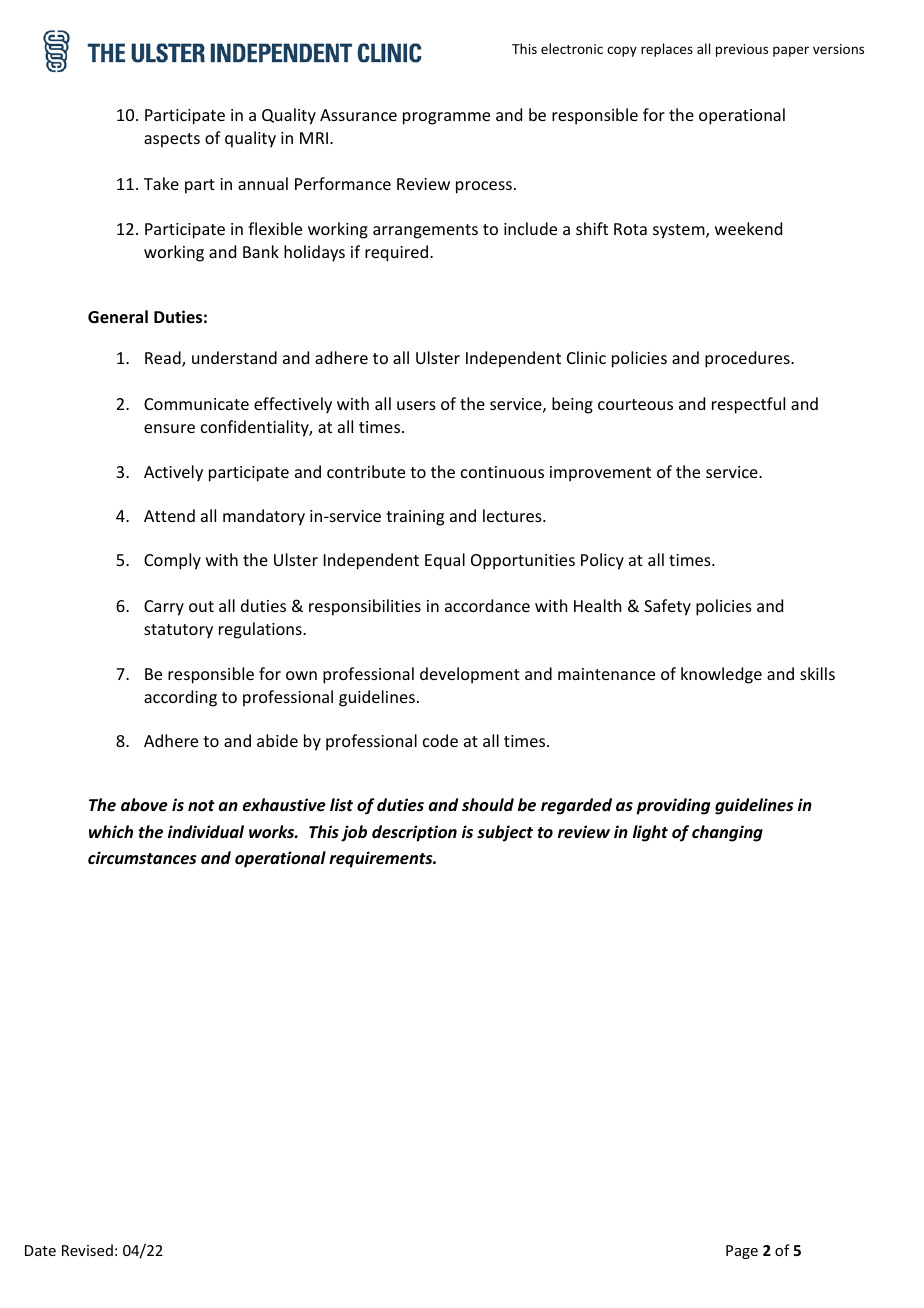 The height and width of the screenshot is (1308, 924). What do you see at coordinates (721, 675) in the screenshot?
I see `knowledge` at bounding box center [721, 675].
